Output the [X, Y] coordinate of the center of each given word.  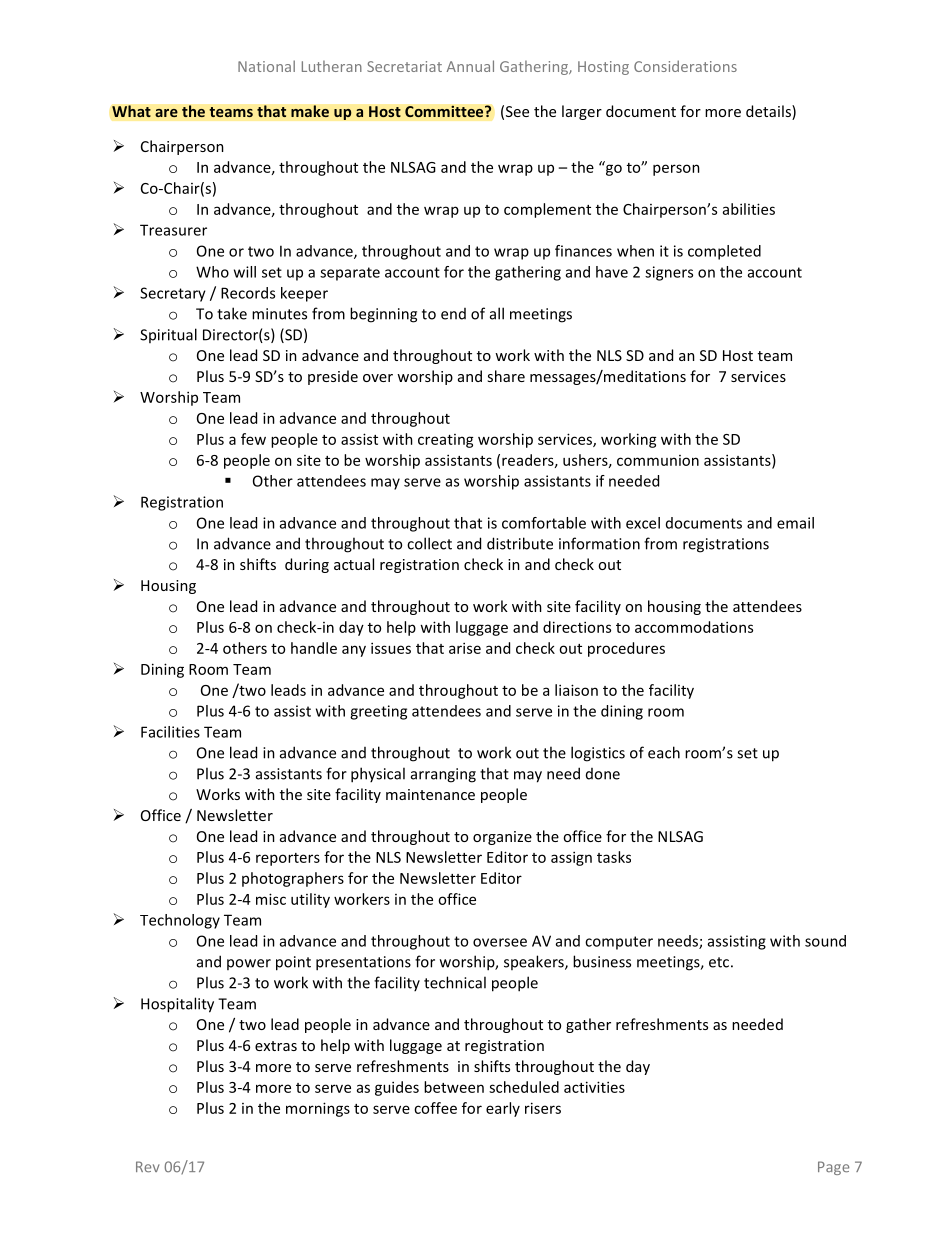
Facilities [170, 732]
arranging [443, 775]
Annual [470, 66]
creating [446, 441]
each [664, 752]
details [769, 112]
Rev [148, 1166]
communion [658, 460]
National [266, 66]
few [253, 439]
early [503, 1109]
